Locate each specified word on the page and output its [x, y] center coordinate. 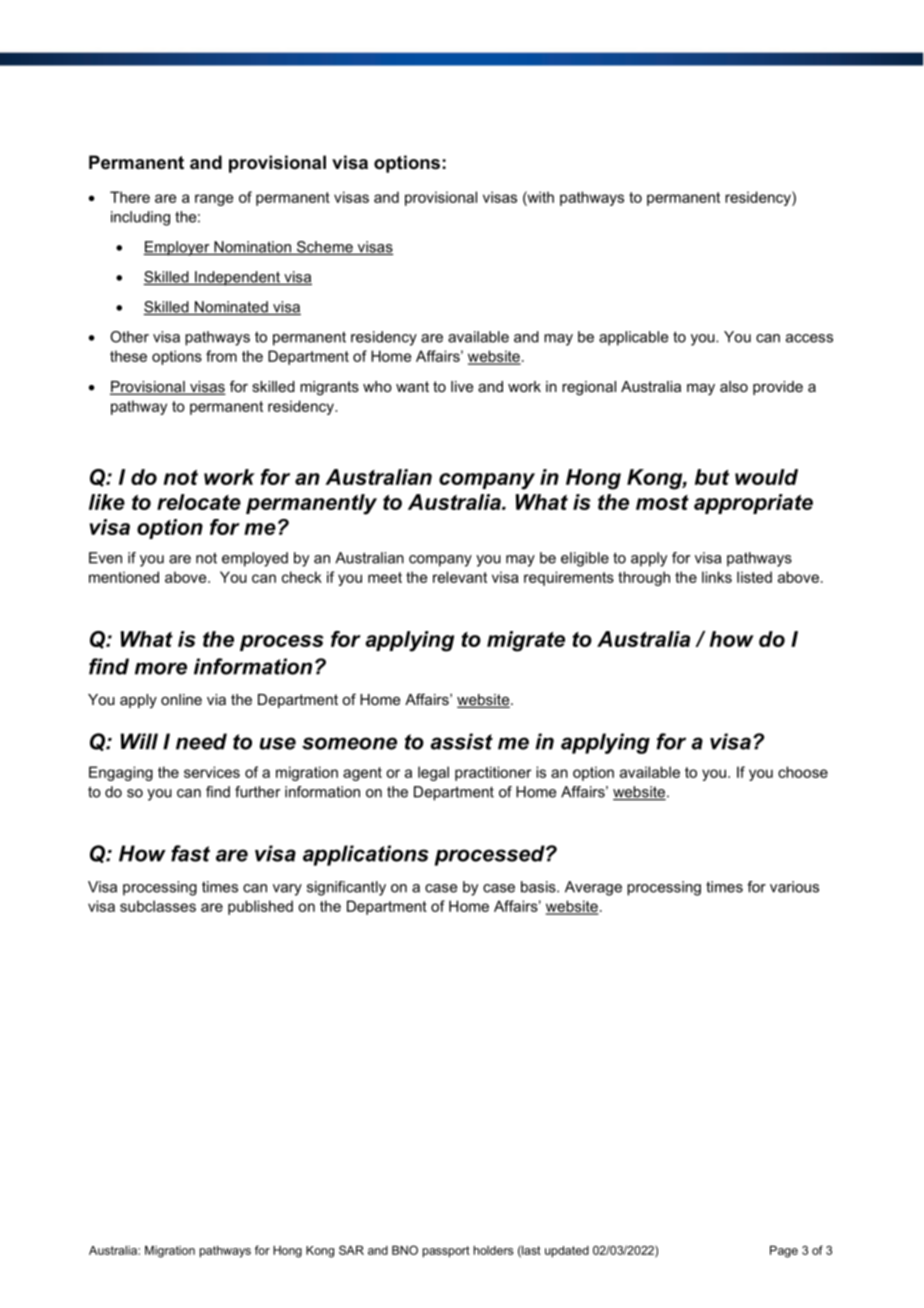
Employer [177, 248]
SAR [351, 1250]
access [809, 338]
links [717, 577]
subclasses [158, 906]
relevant [460, 577]
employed [255, 559]
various [794, 887]
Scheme [325, 248]
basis [539, 887]
